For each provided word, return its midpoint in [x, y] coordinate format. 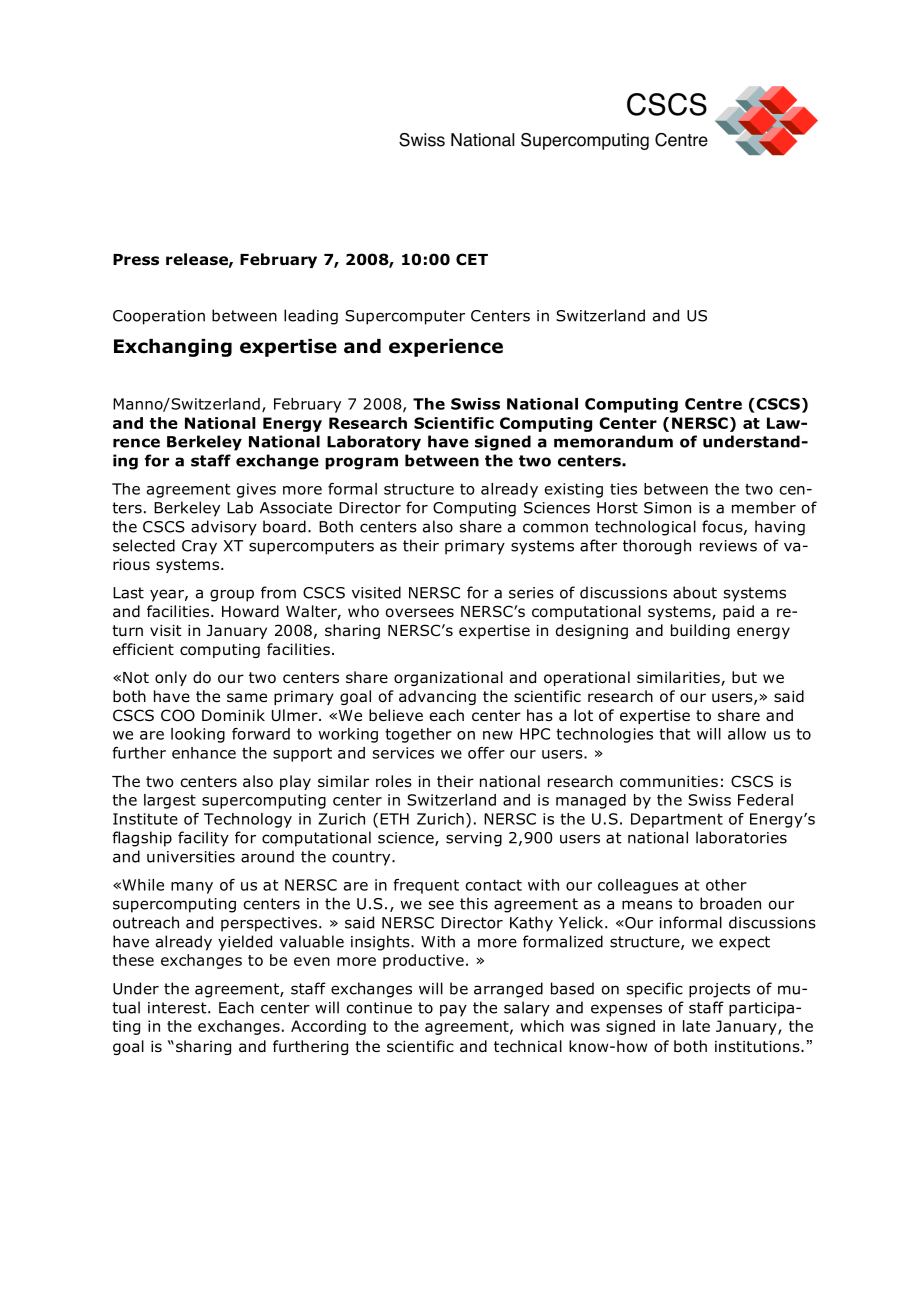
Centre [713, 404]
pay [453, 1010]
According [328, 1027]
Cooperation [159, 317]
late [696, 1026]
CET [472, 259]
